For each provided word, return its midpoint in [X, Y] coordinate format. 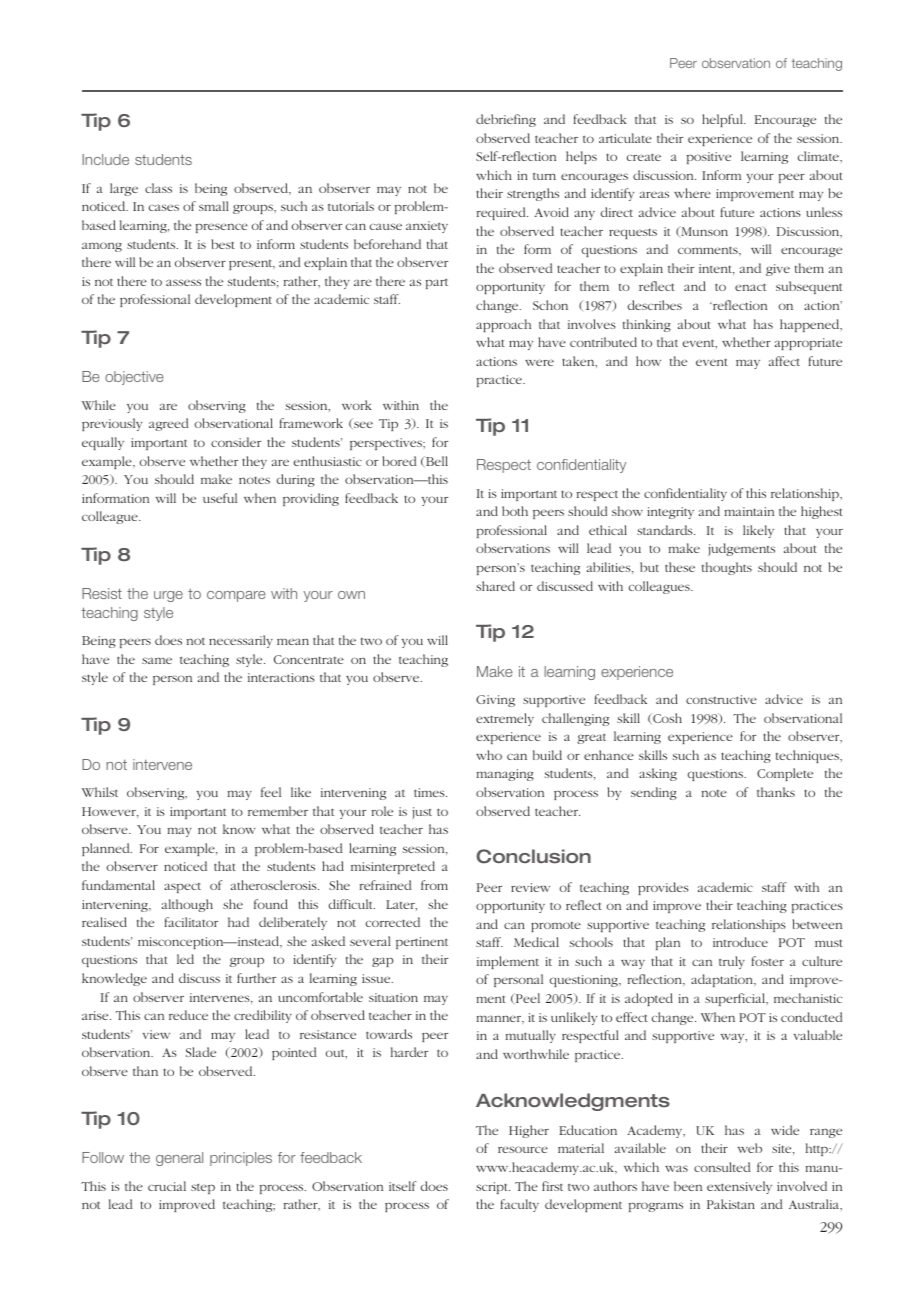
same [157, 660]
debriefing [506, 120]
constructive [721, 699]
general [179, 1159]
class [158, 188]
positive [709, 158]
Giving [495, 701]
